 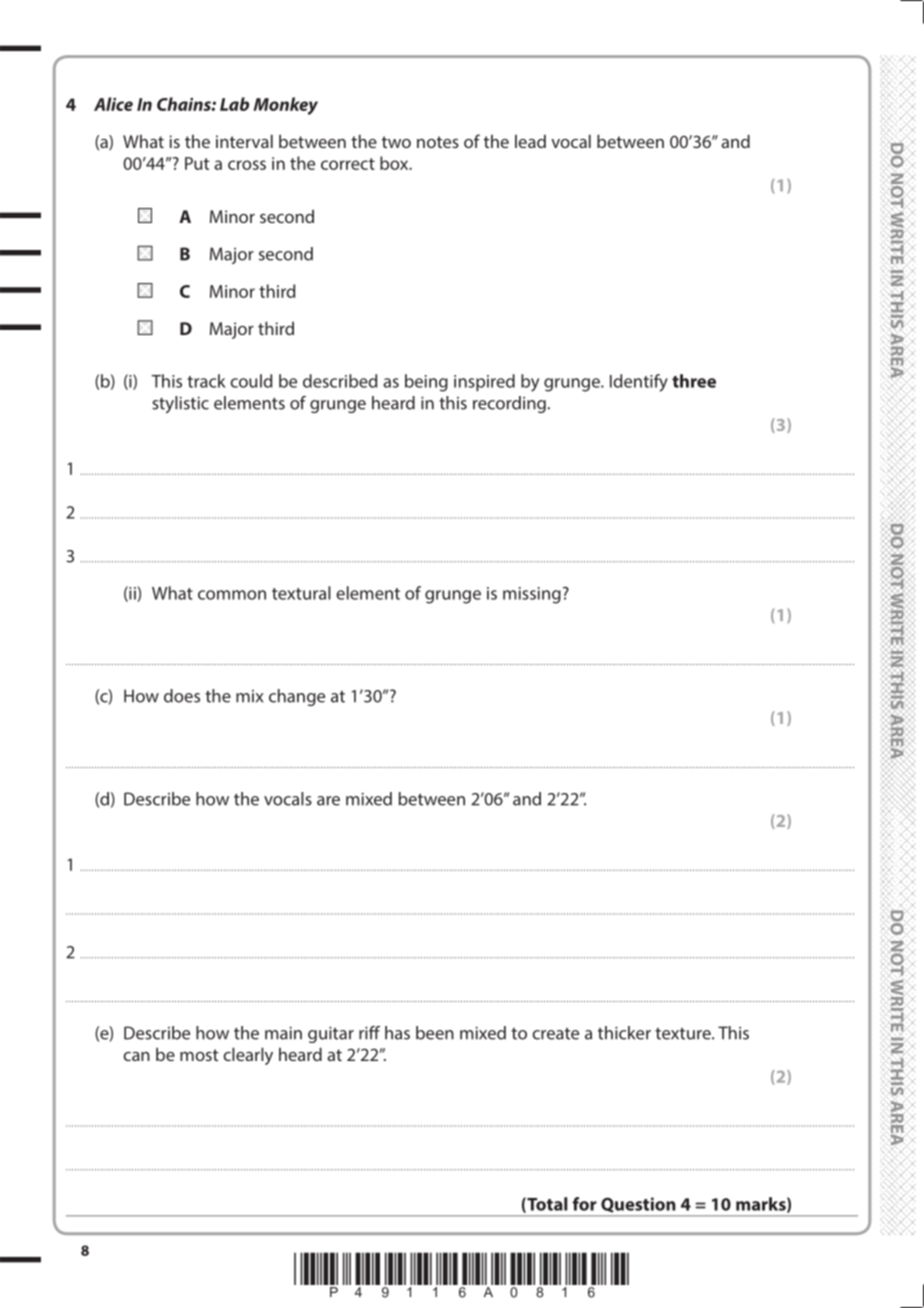 I want to click on two, so click(x=396, y=142).
